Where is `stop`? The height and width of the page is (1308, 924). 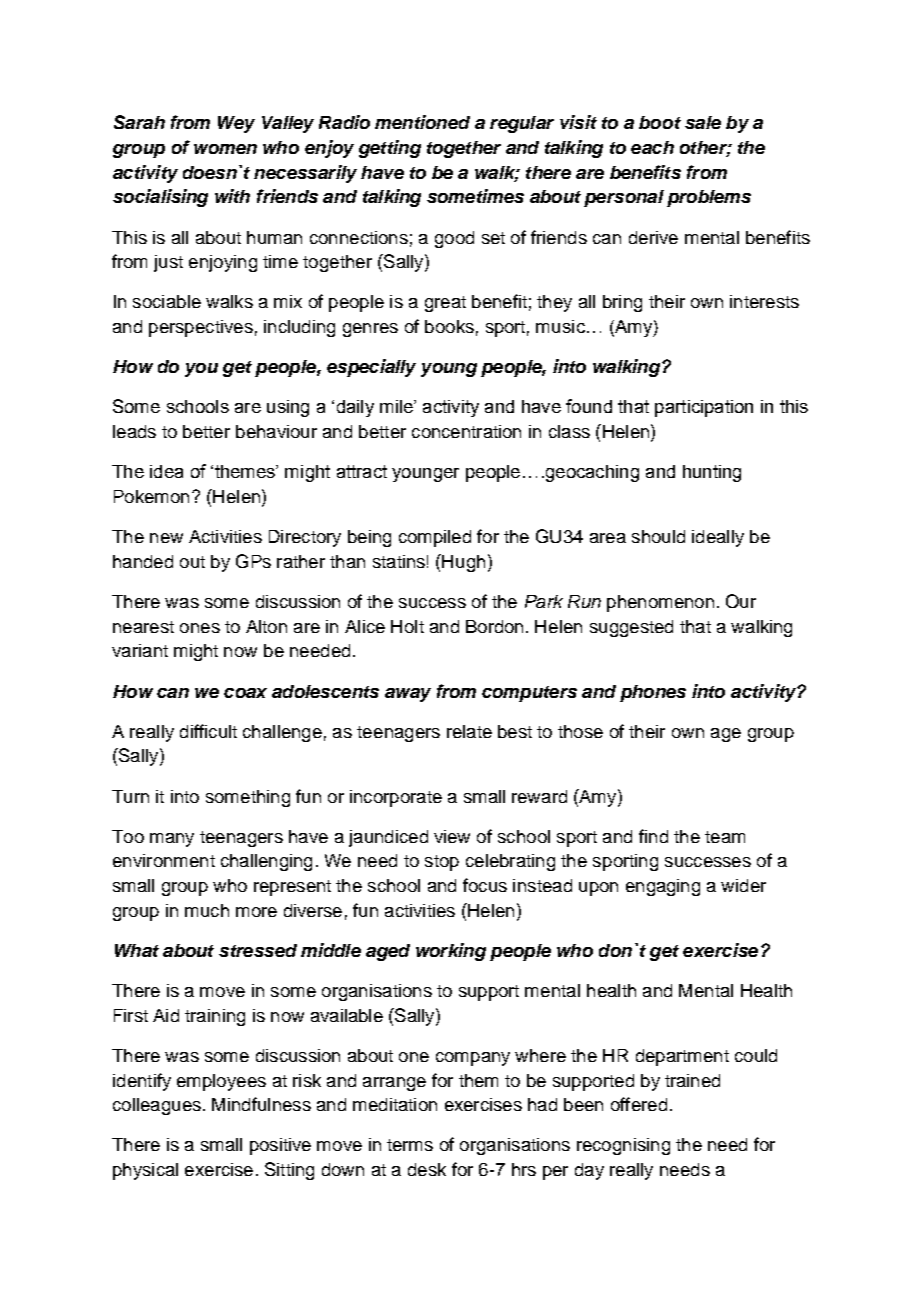 stop is located at coordinates (442, 863).
